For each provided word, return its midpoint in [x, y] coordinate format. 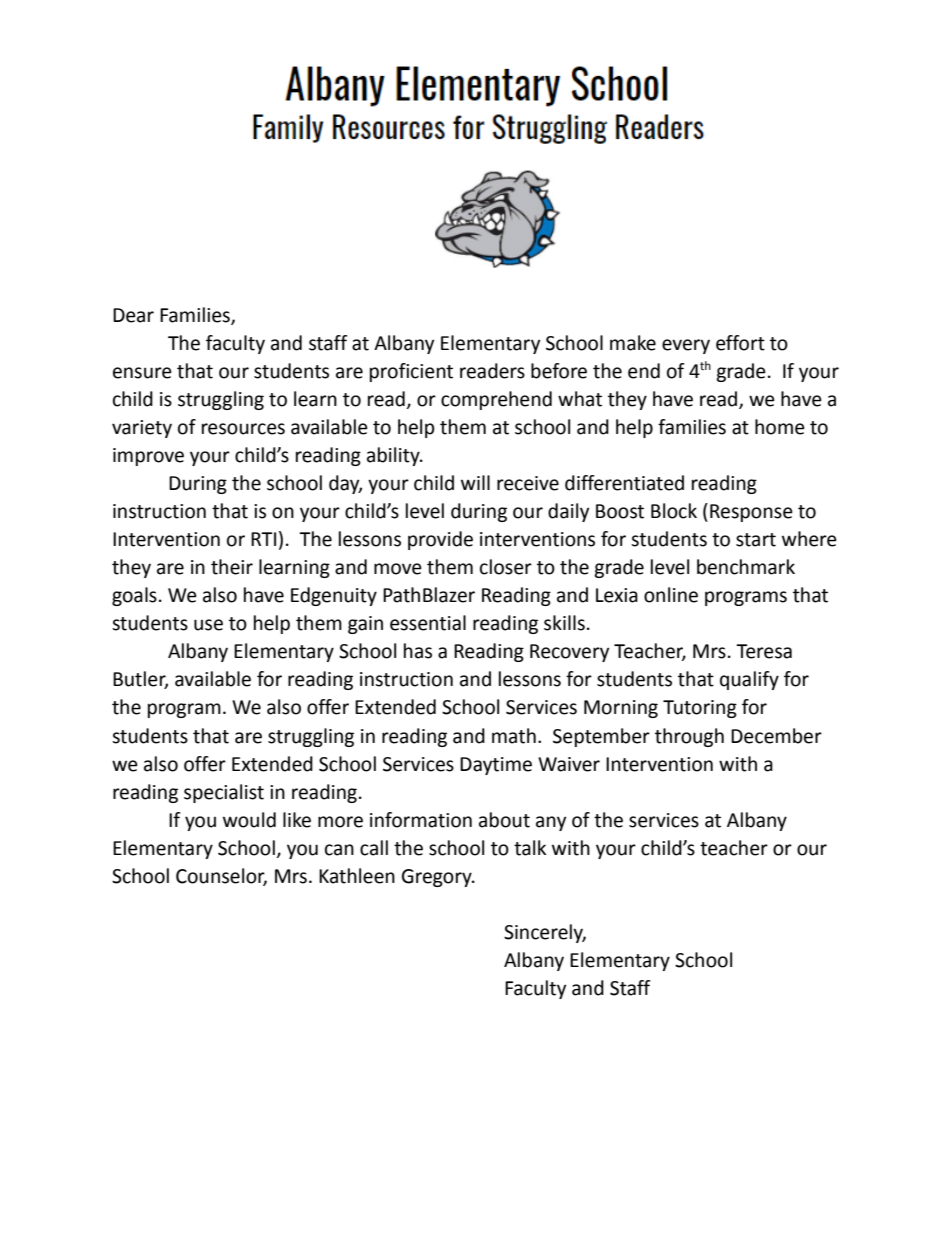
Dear [133, 315]
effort [740, 343]
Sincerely [545, 933]
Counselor [221, 876]
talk [530, 848]
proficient [411, 372]
